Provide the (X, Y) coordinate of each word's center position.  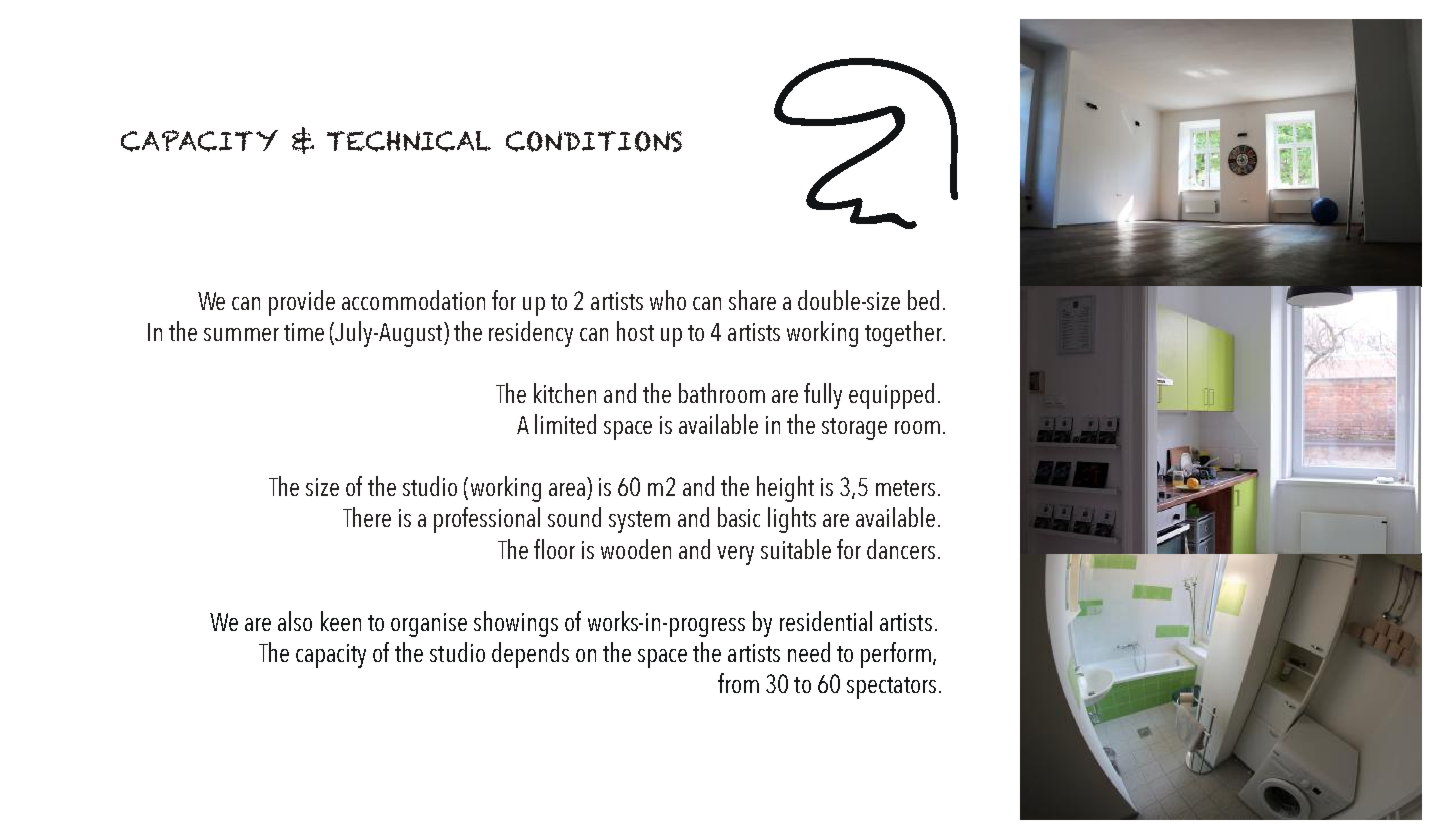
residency (531, 334)
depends (530, 655)
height (785, 489)
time (304, 332)
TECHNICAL (409, 141)
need (809, 652)
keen (341, 621)
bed (923, 300)
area (567, 489)
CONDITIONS (594, 141)
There (367, 517)
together (904, 334)
